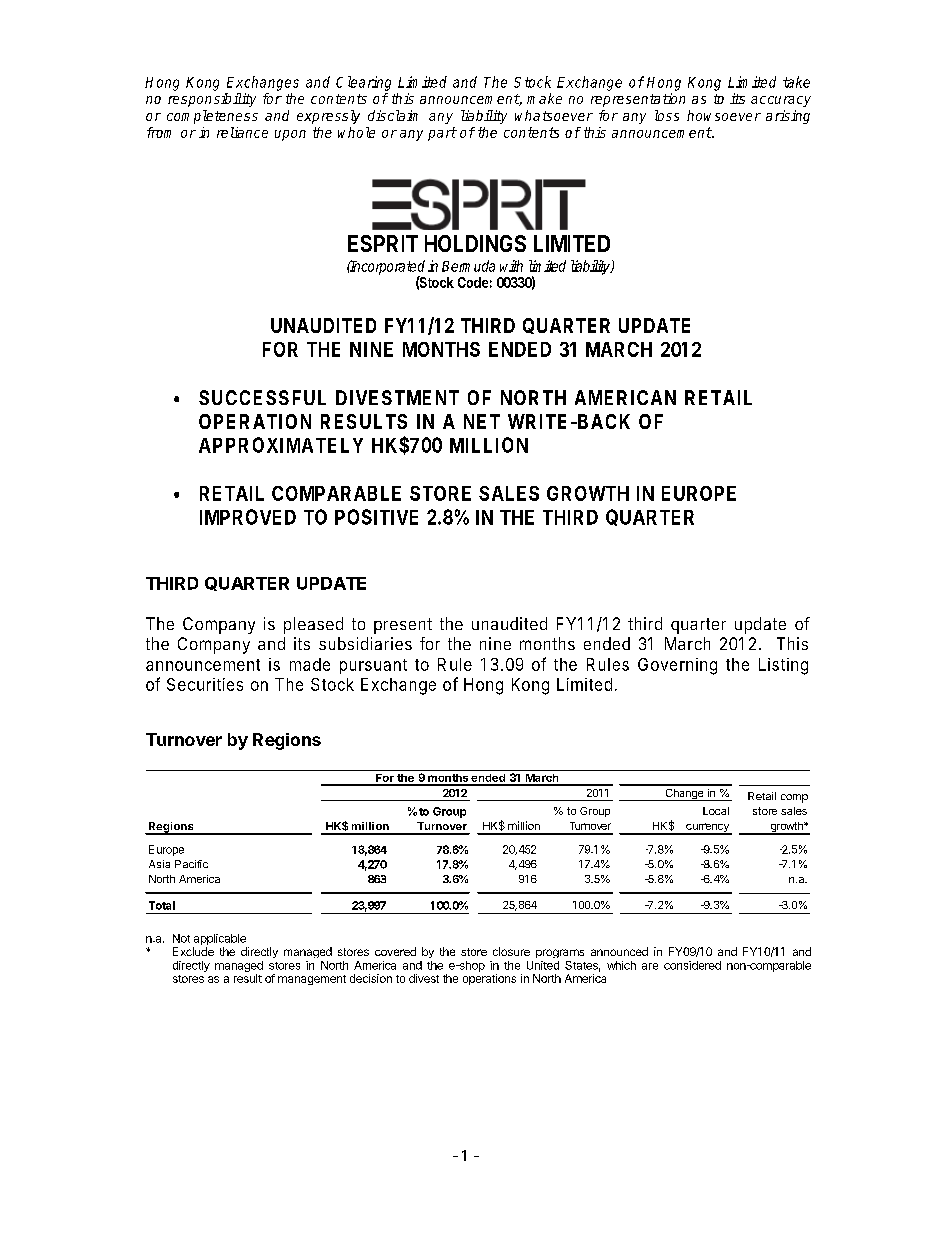  I want to click on Governing, so click(677, 666).
